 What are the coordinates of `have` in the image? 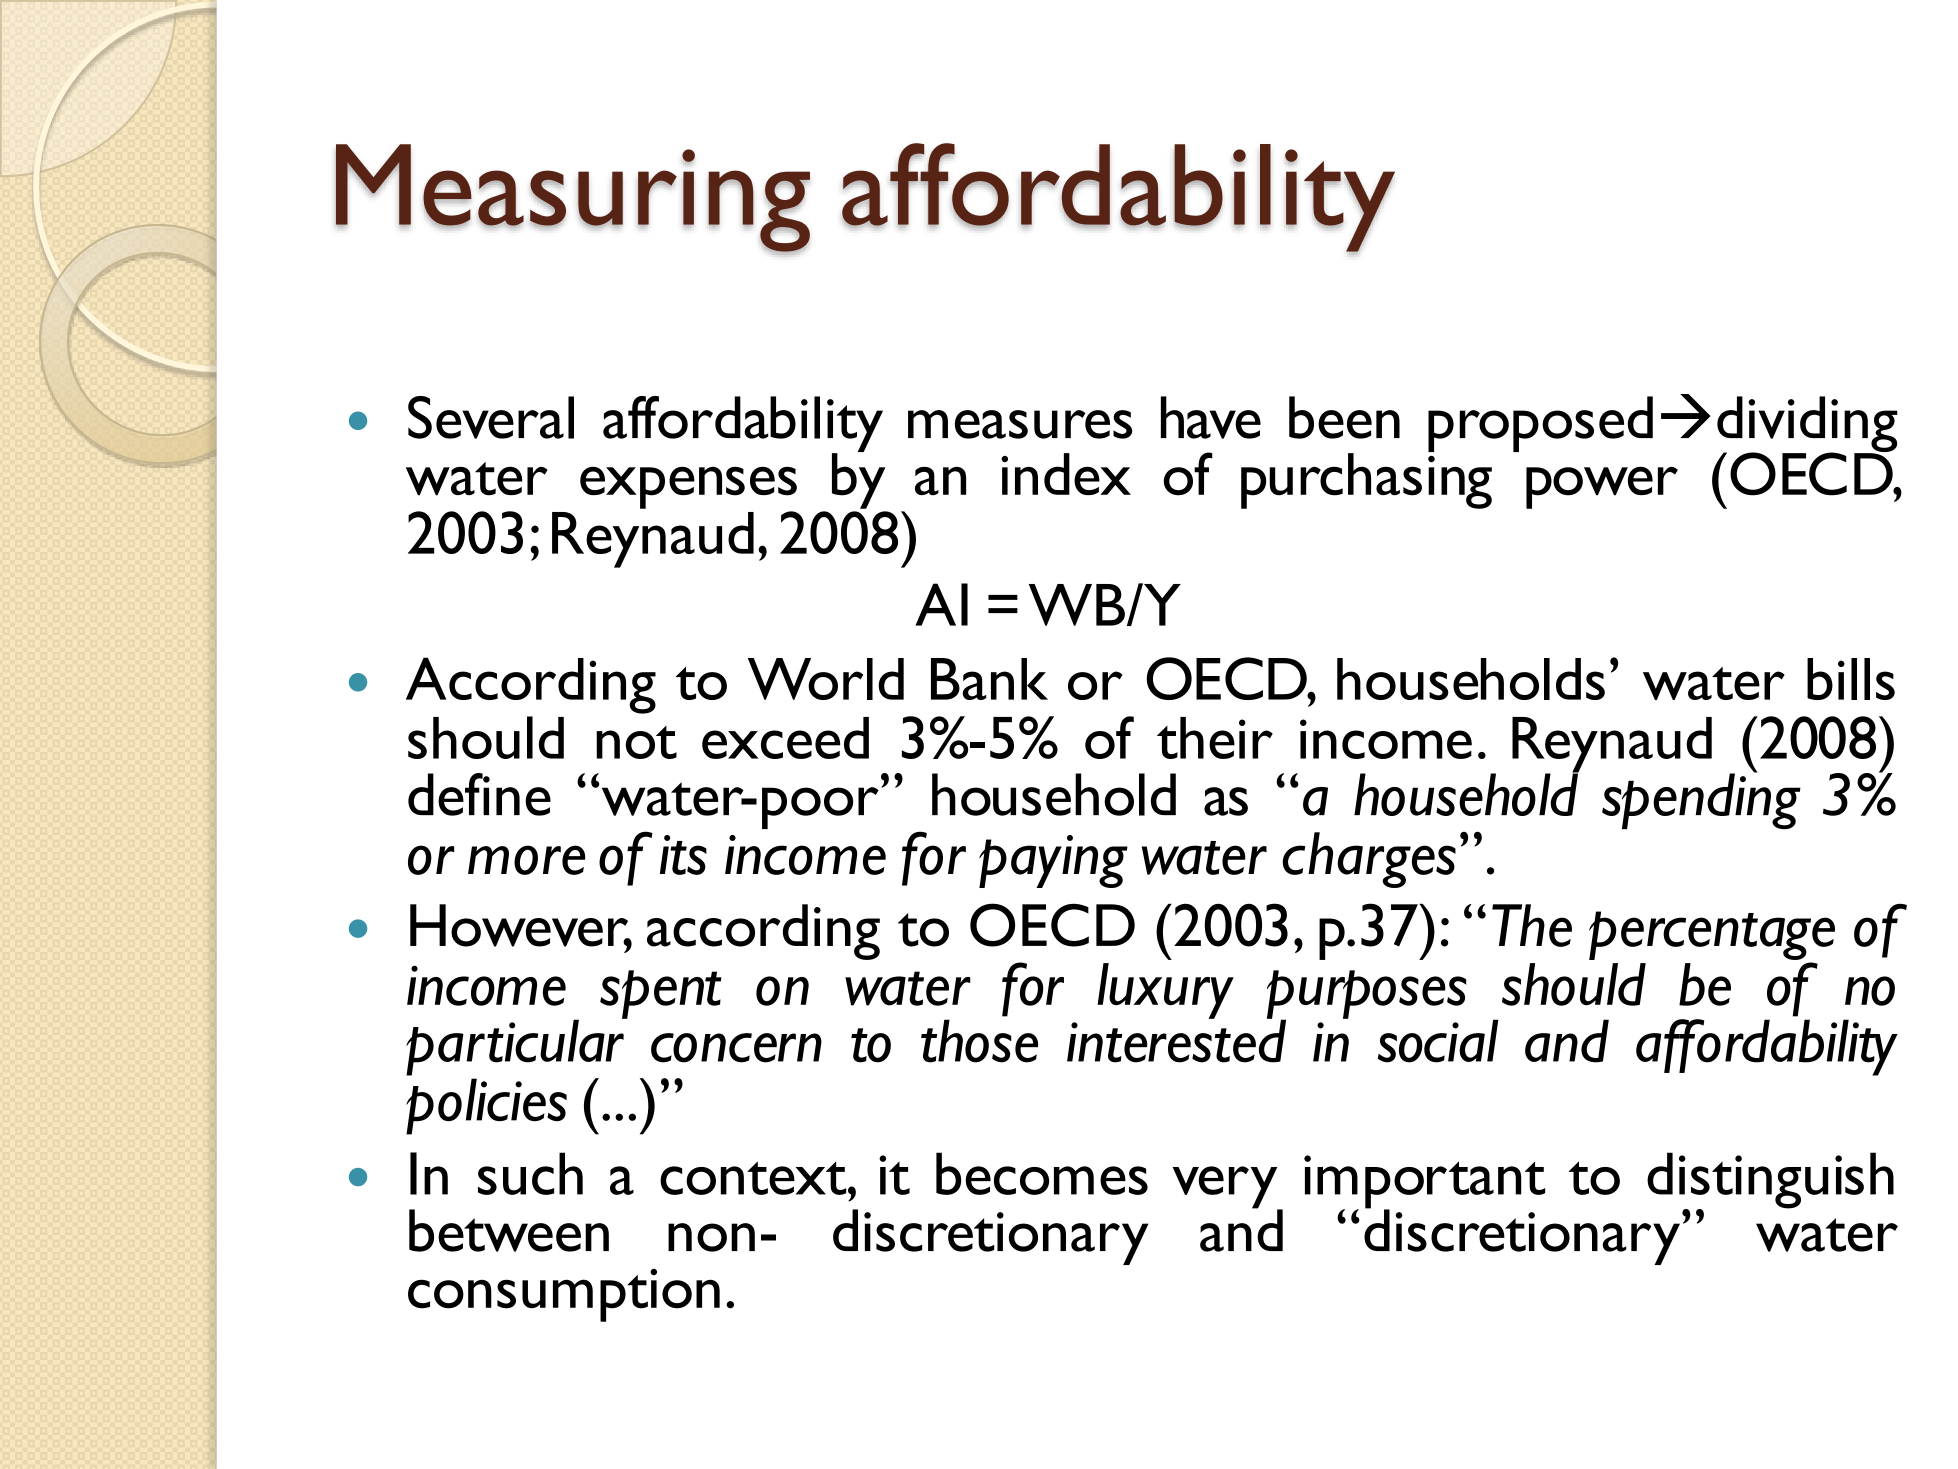 It's located at (1211, 417).
